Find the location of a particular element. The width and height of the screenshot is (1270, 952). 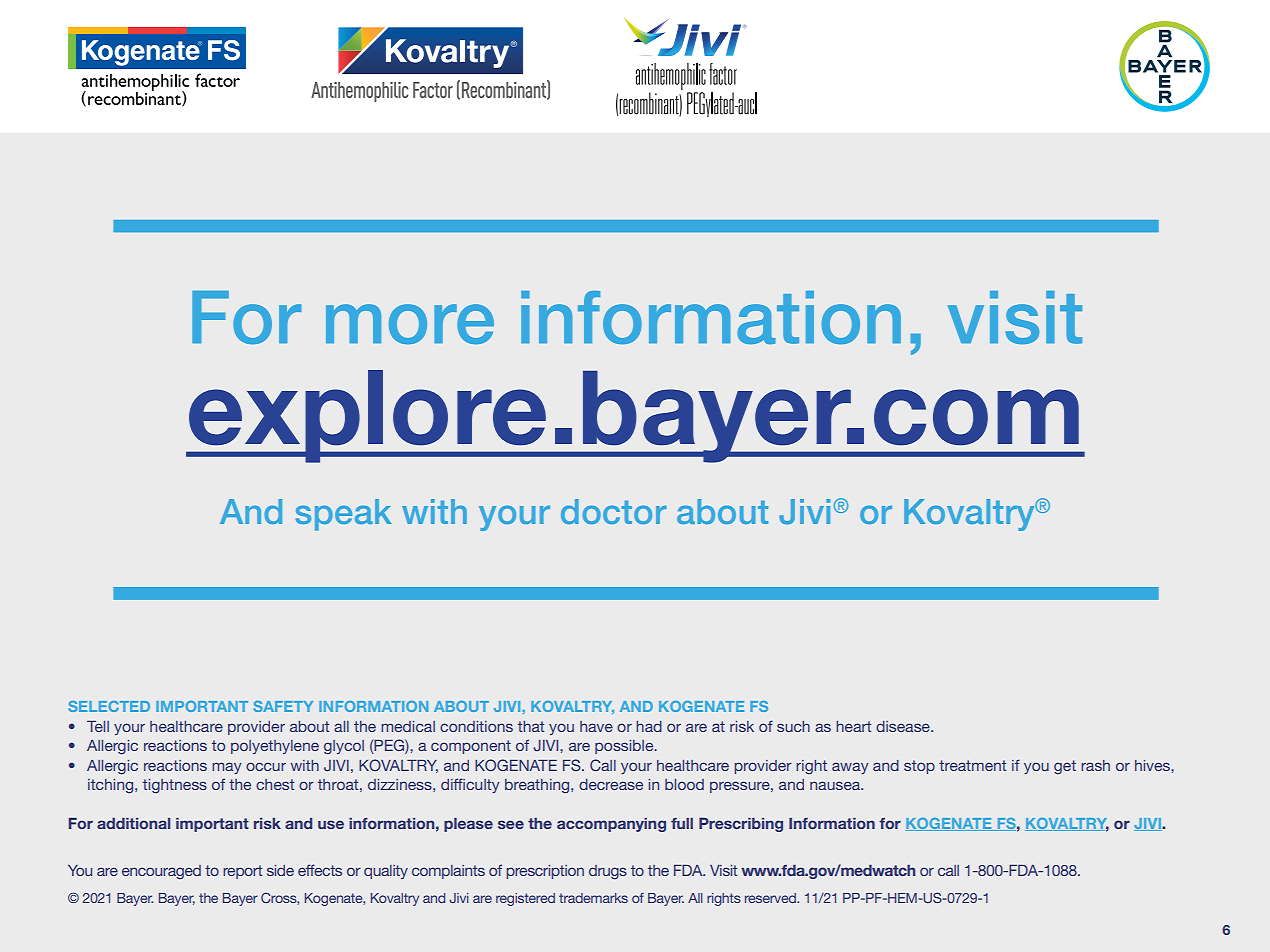

drugs is located at coordinates (608, 872).
